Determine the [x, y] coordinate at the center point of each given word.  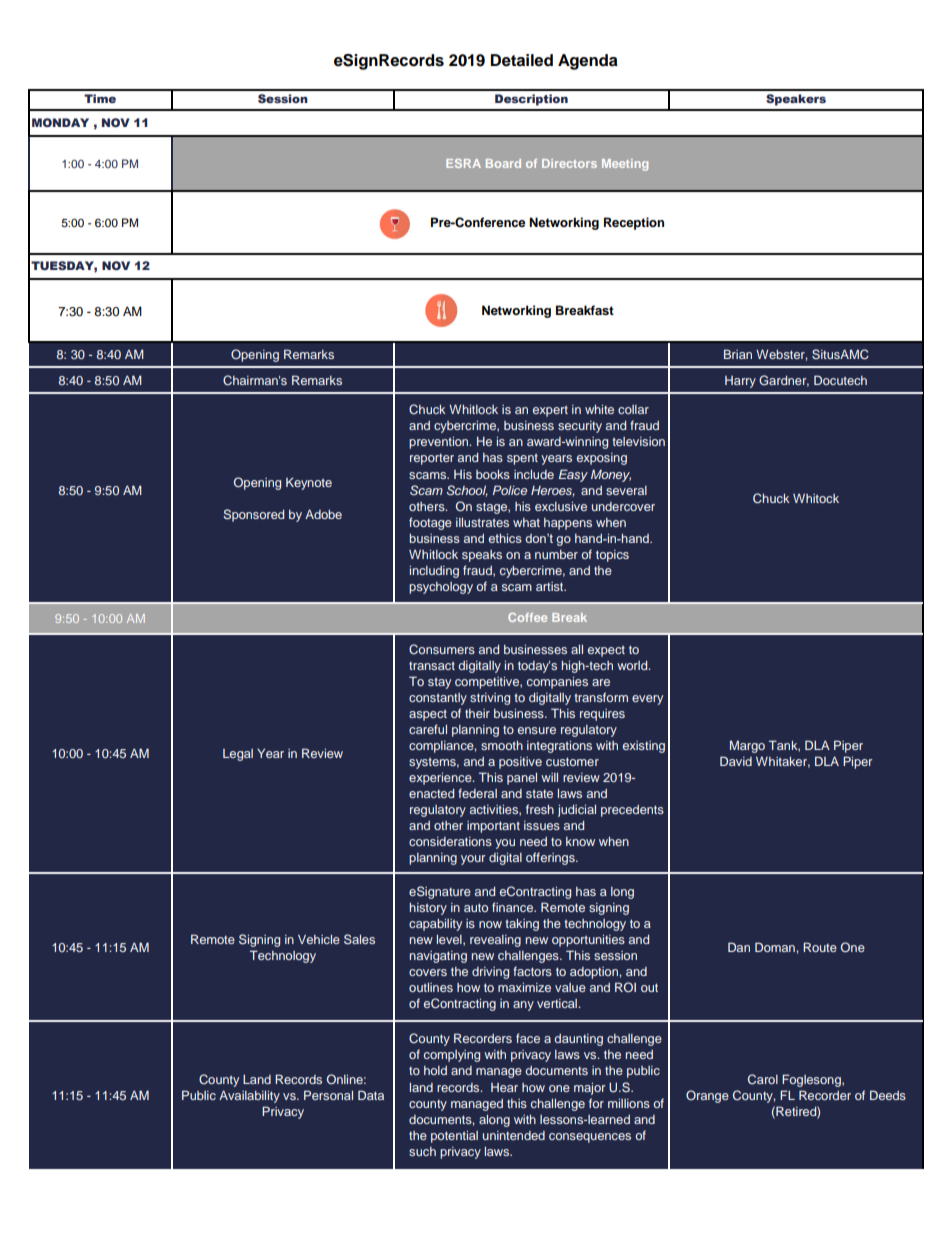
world [633, 665]
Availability [249, 1096]
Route [820, 947]
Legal [238, 755]
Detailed [521, 60]
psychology [441, 588]
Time [100, 98]
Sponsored [253, 515]
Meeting [625, 165]
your [473, 860]
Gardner [784, 381]
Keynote [309, 483]
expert [550, 411]
